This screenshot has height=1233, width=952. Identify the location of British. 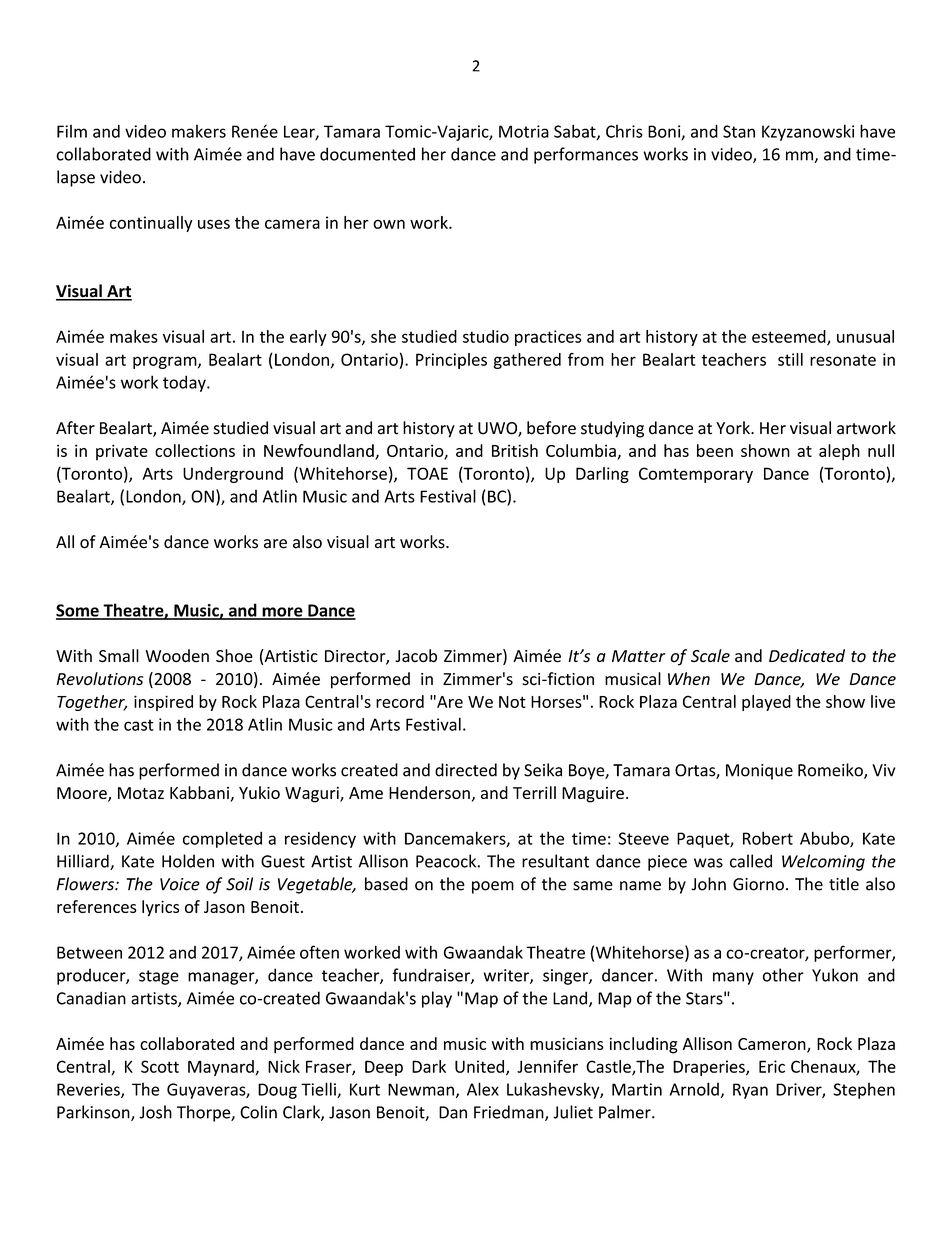
(515, 450).
